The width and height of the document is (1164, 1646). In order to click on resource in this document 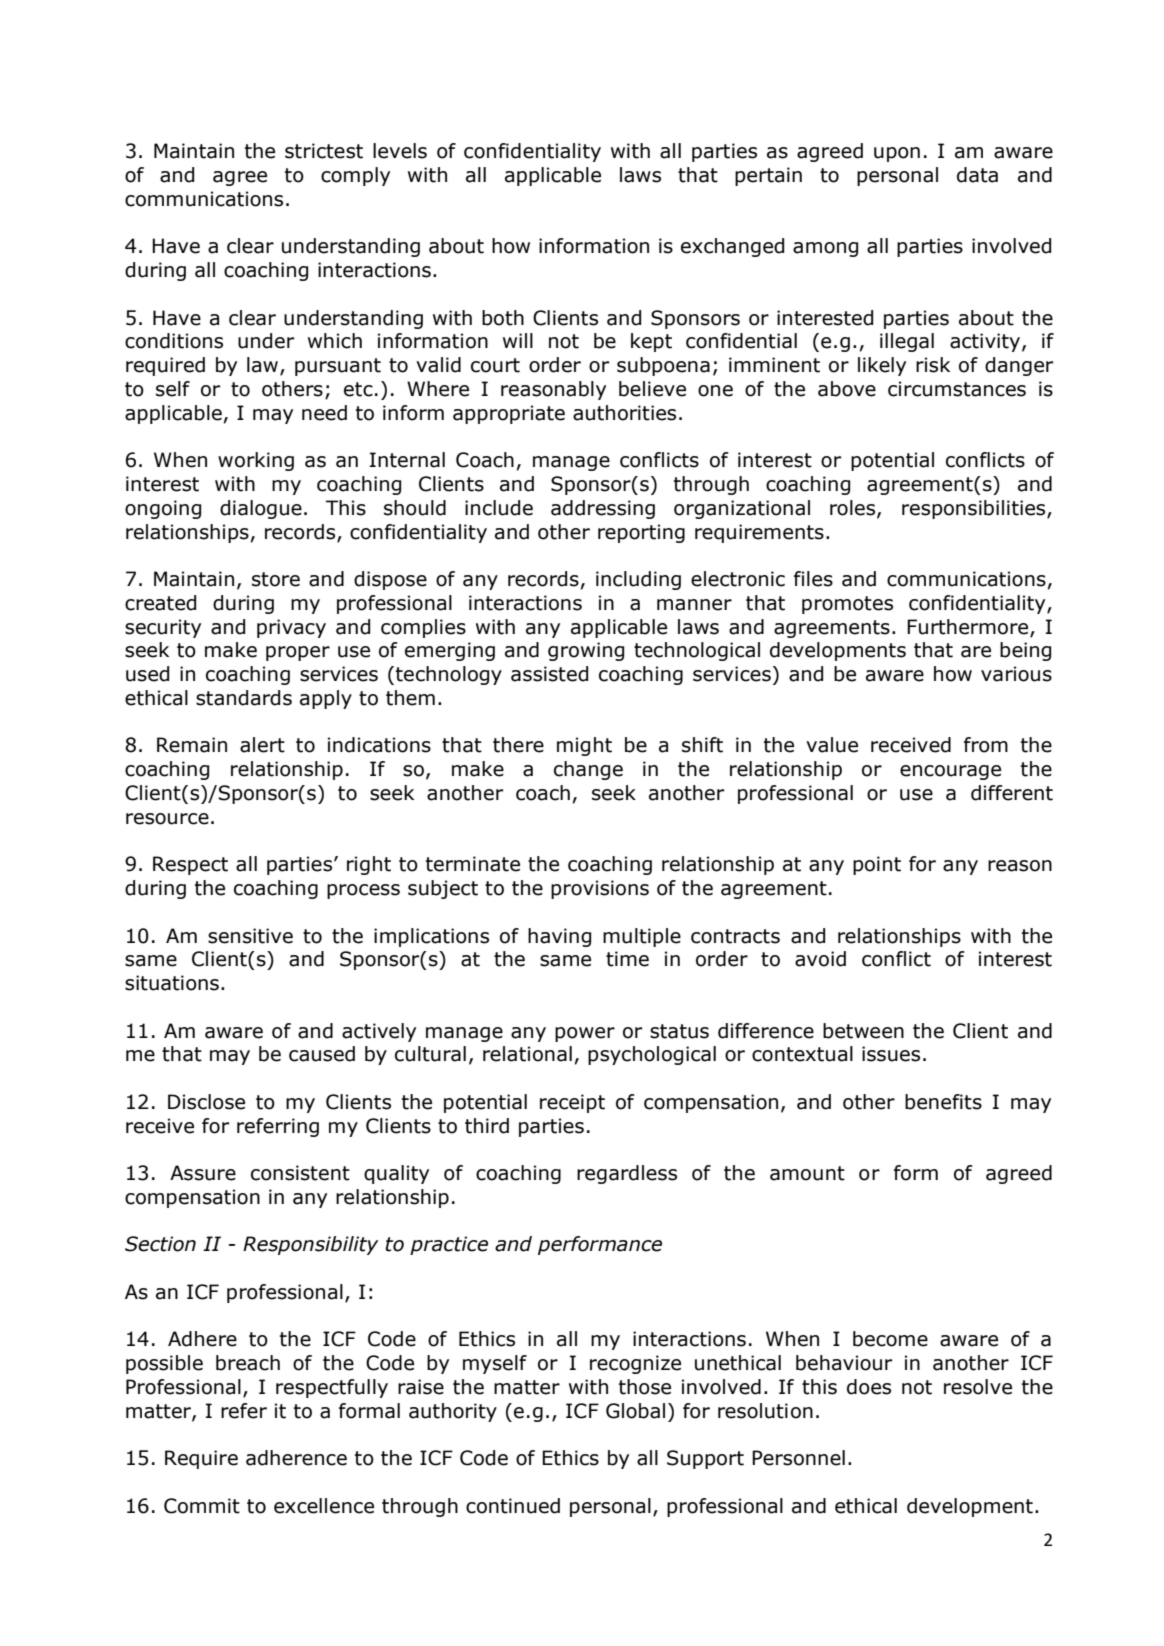, I will do `click(167, 819)`.
